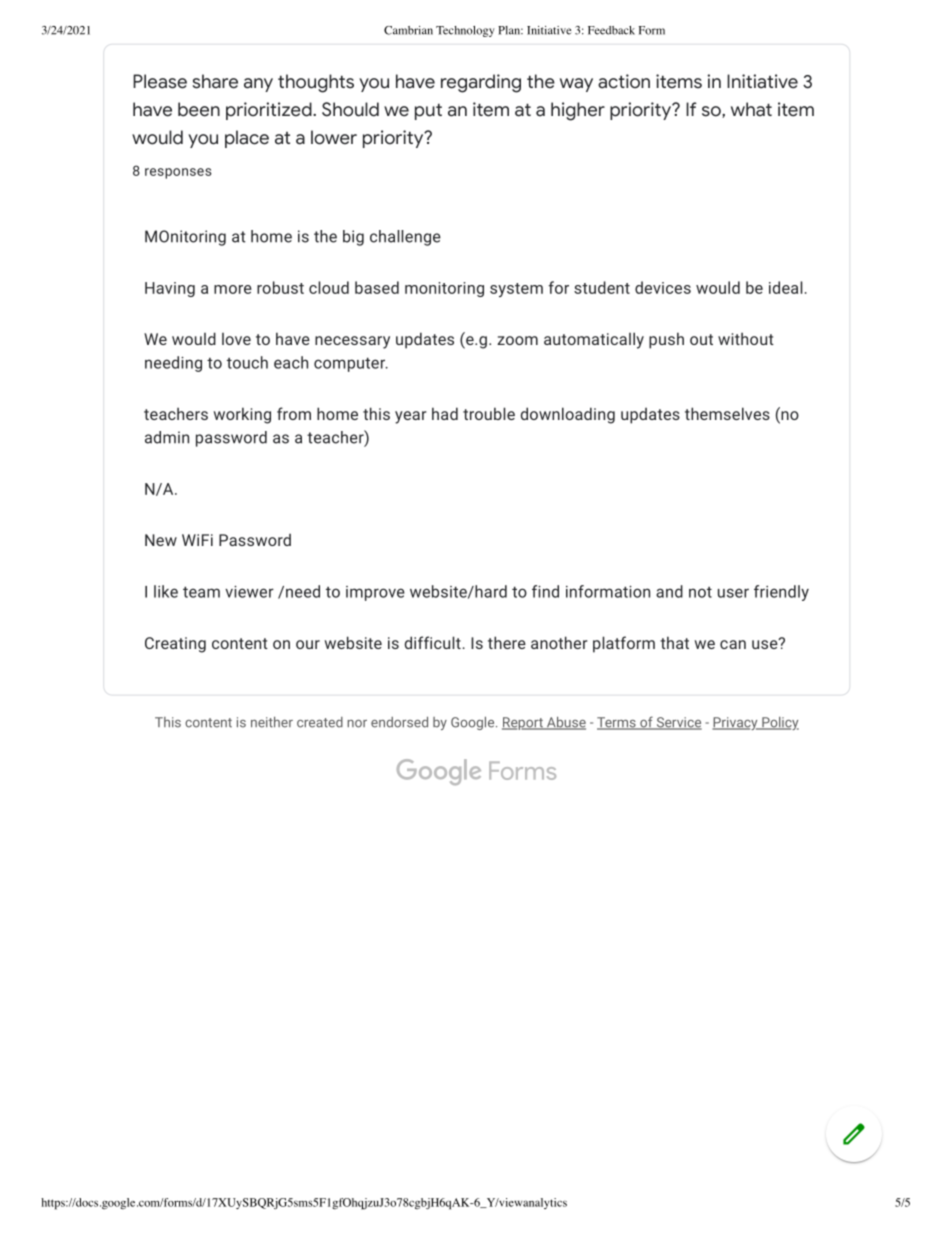  Describe the element at coordinates (215, 81) in the image. I see `share` at that location.
